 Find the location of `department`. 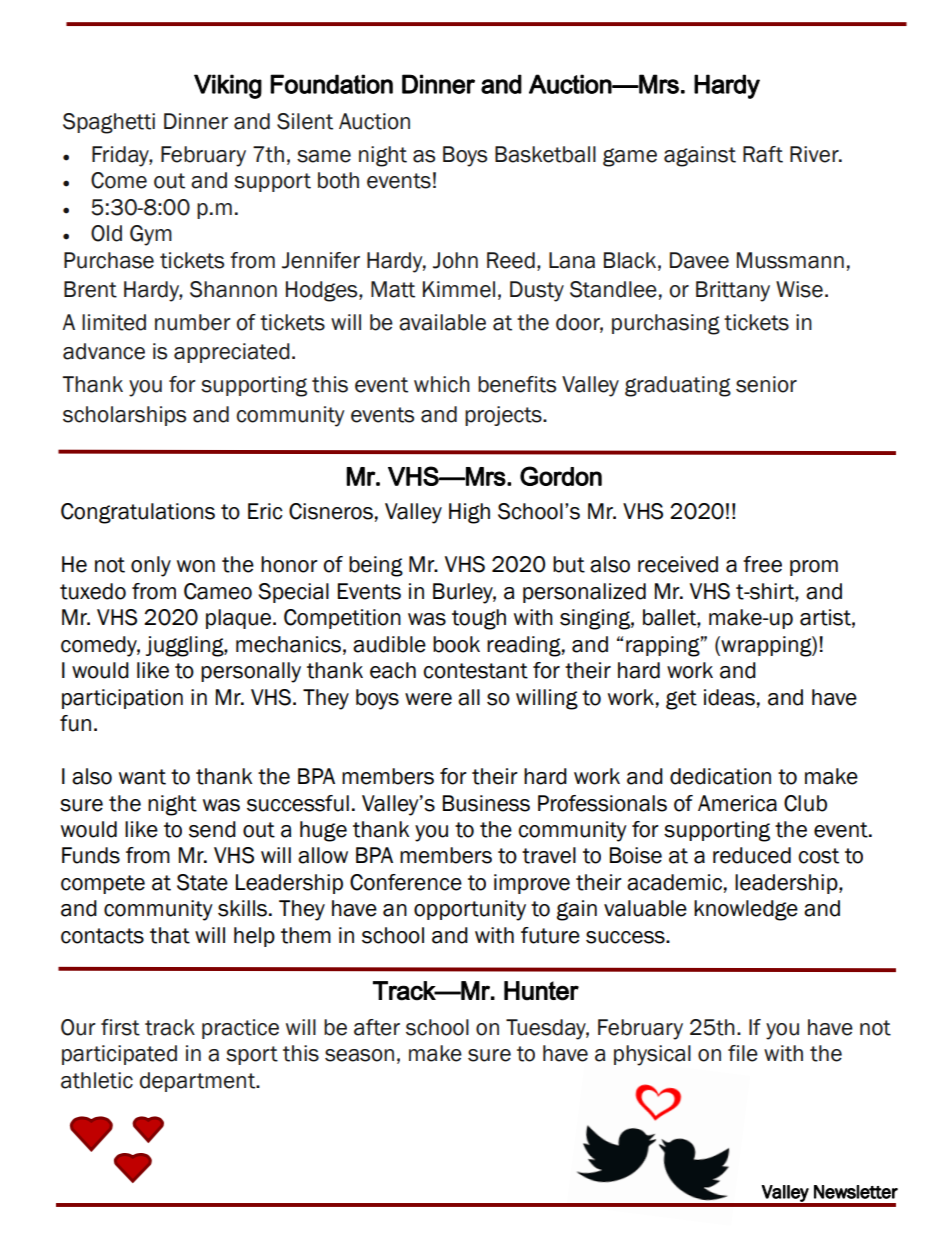

department is located at coordinates (199, 1082).
